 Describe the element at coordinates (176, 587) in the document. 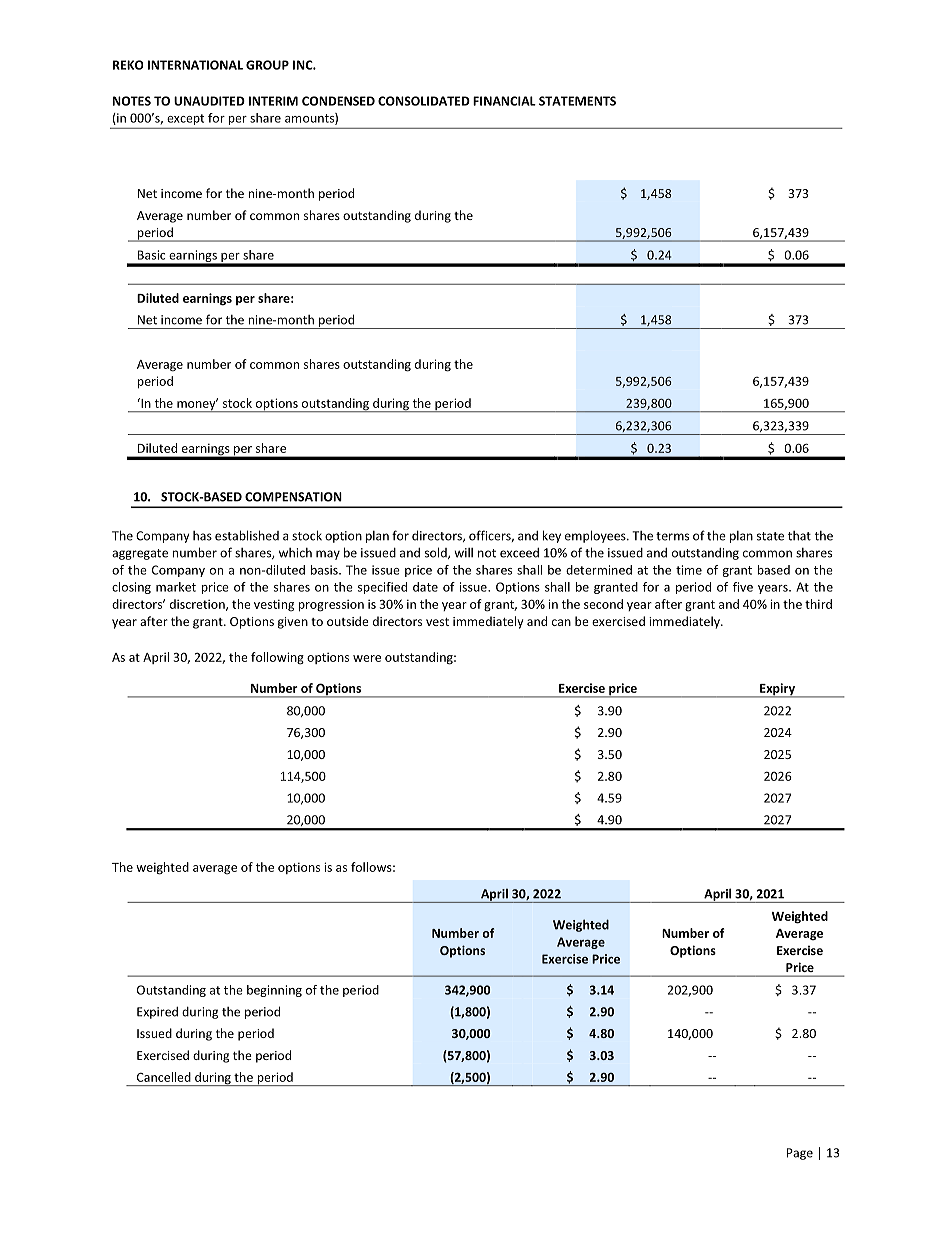

I see `market` at that location.
